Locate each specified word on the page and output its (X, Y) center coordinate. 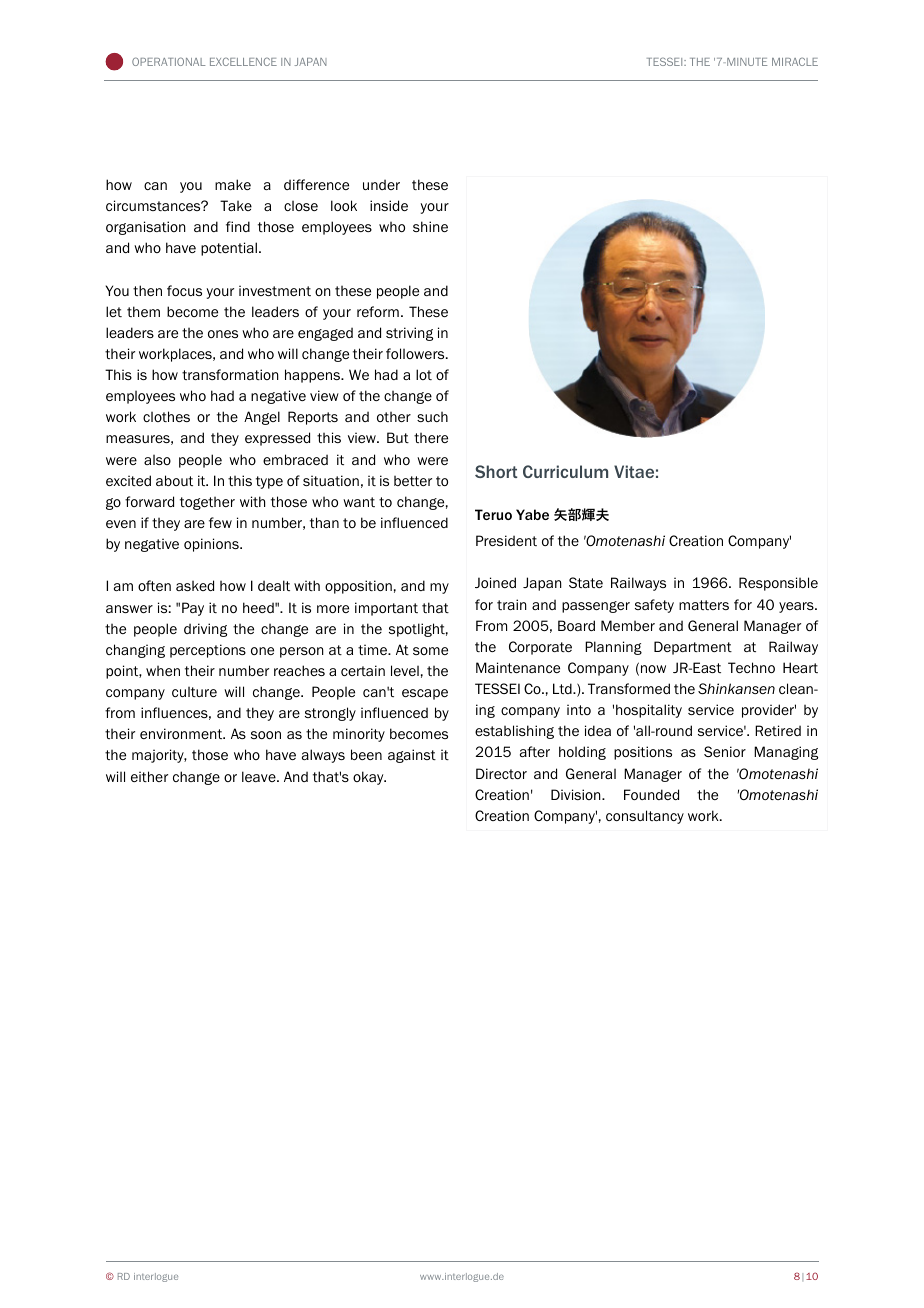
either (149, 776)
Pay (193, 609)
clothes (166, 416)
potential (229, 249)
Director (501, 773)
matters (704, 605)
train (512, 604)
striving (409, 334)
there (431, 438)
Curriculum (565, 471)
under (381, 184)
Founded (651, 794)
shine (430, 226)
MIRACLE (795, 61)
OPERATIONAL (168, 61)
